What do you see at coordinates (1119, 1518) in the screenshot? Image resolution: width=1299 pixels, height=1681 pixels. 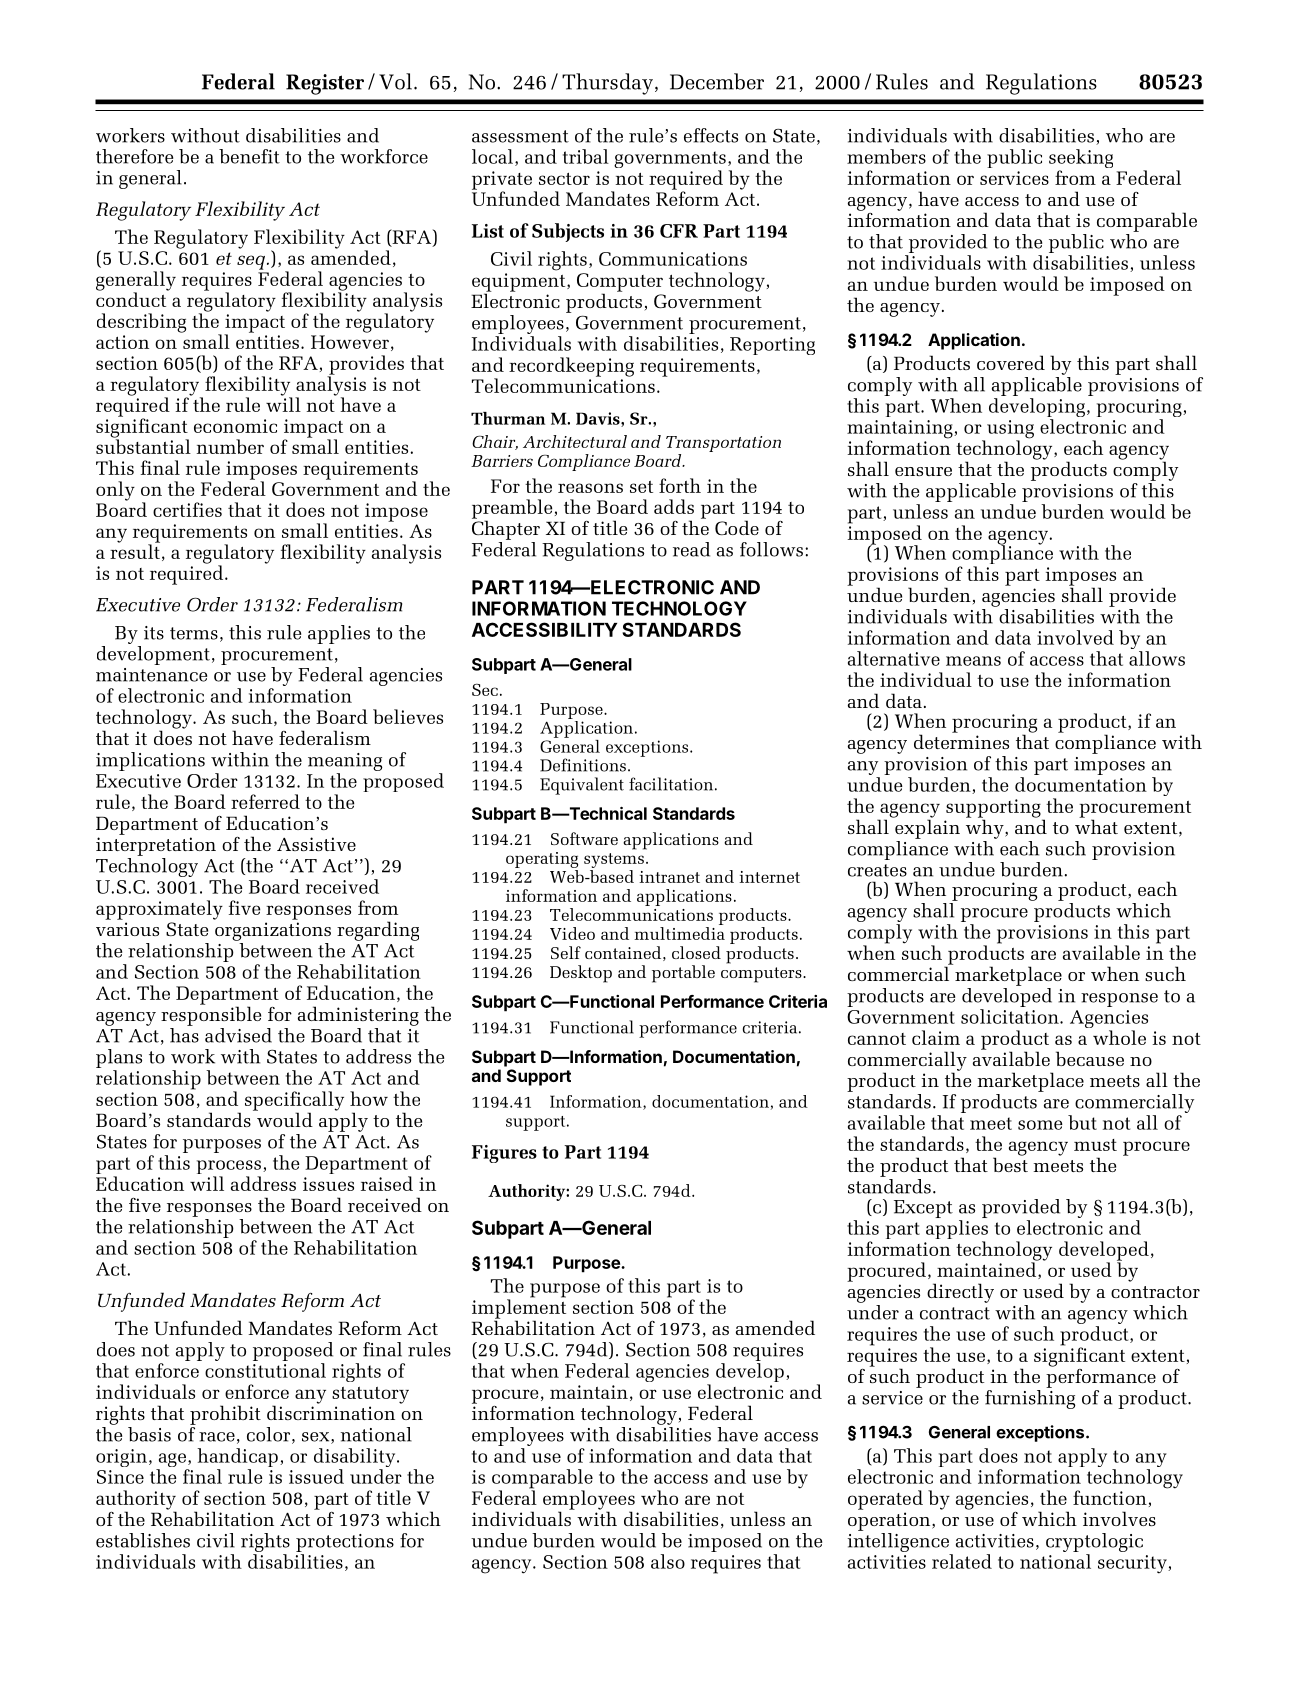 I see `involves` at bounding box center [1119, 1518].
